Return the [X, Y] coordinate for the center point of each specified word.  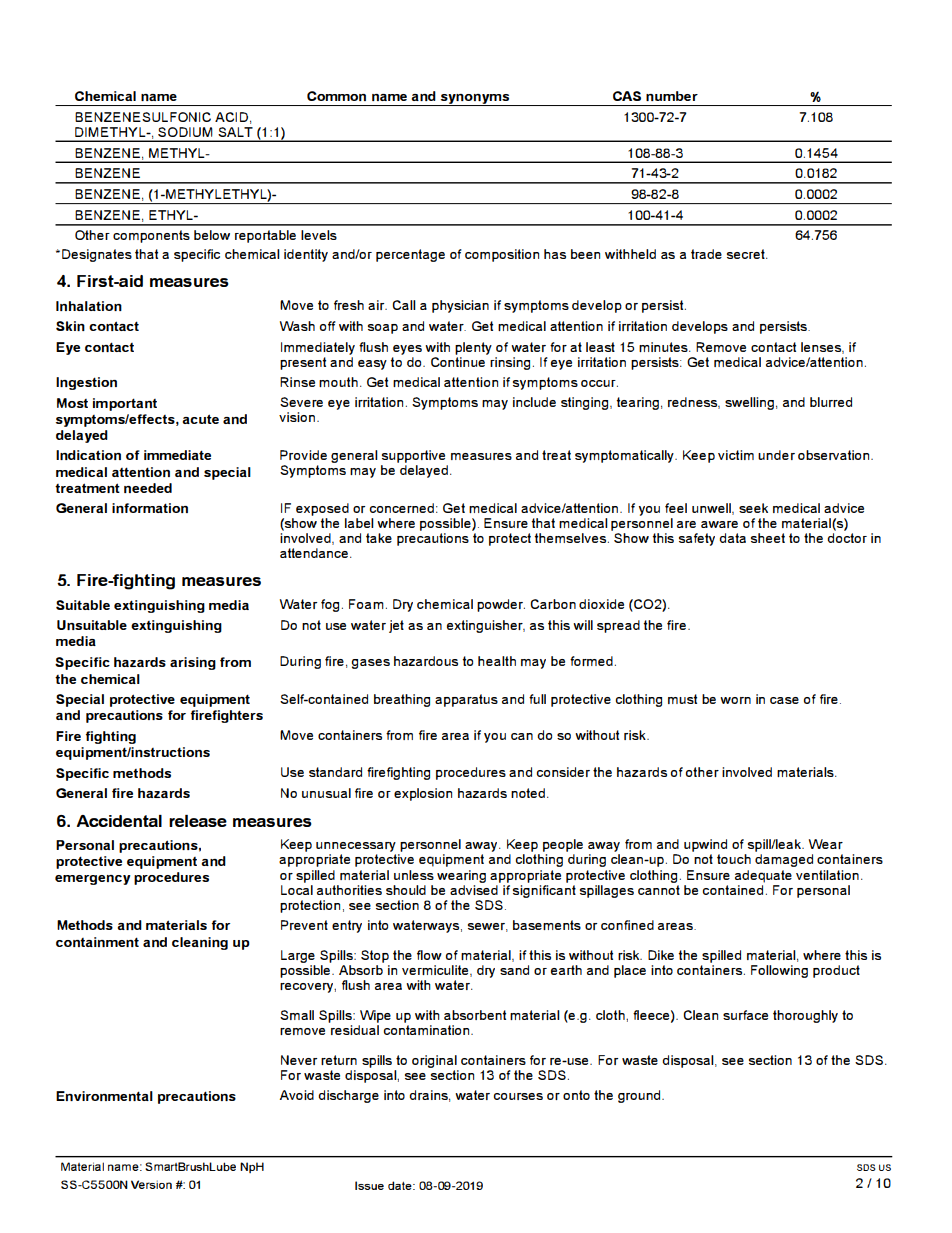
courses [518, 1096]
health [497, 661]
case [784, 700]
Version [151, 1184]
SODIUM [185, 132]
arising [193, 663]
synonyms [475, 100]
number [672, 96]
